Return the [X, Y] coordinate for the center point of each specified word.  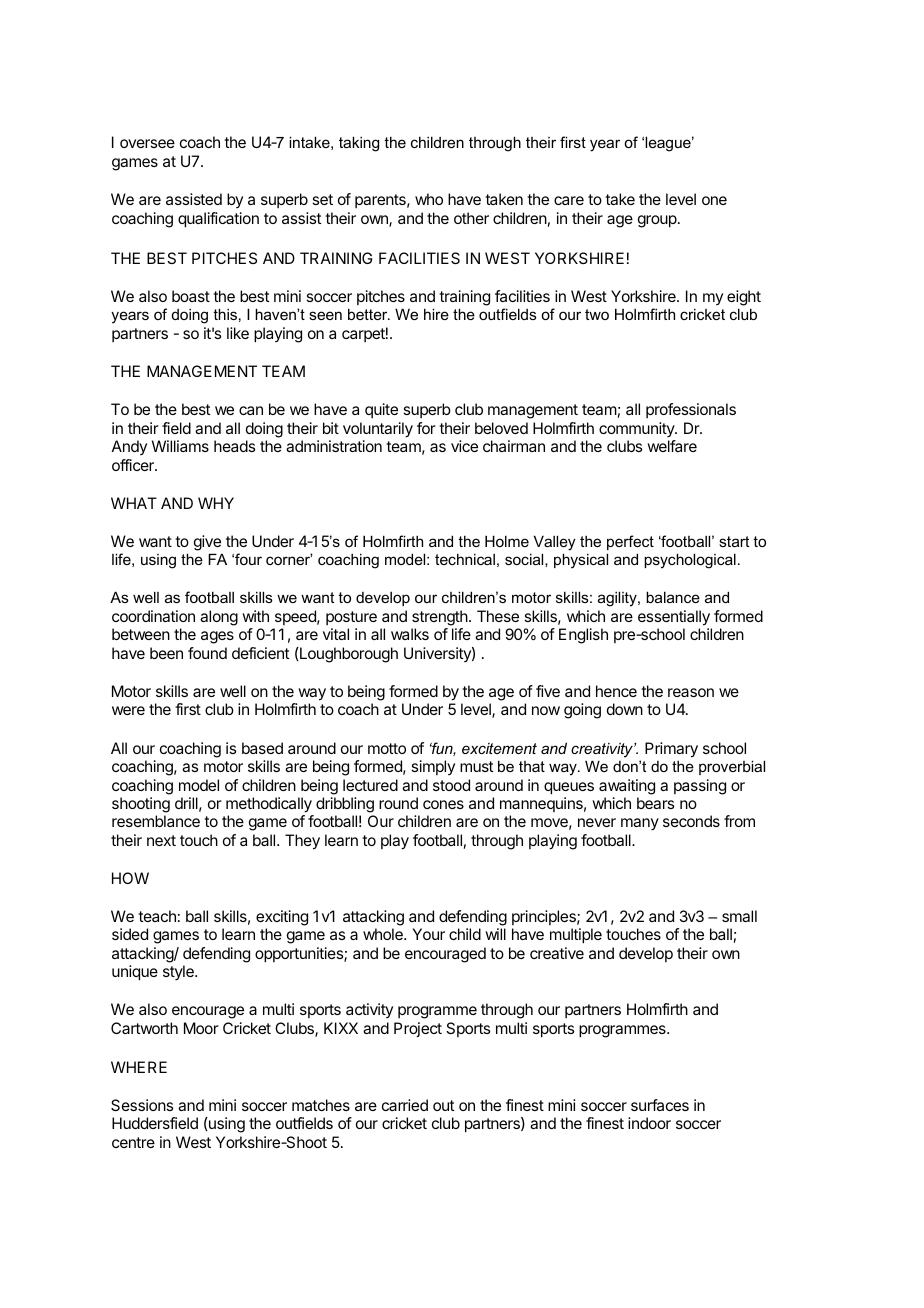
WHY [216, 503]
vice [464, 446]
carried [405, 1105]
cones [443, 804]
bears [655, 803]
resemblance [156, 821]
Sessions [142, 1105]
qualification [218, 220]
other [471, 218]
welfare [672, 446]
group [658, 221]
